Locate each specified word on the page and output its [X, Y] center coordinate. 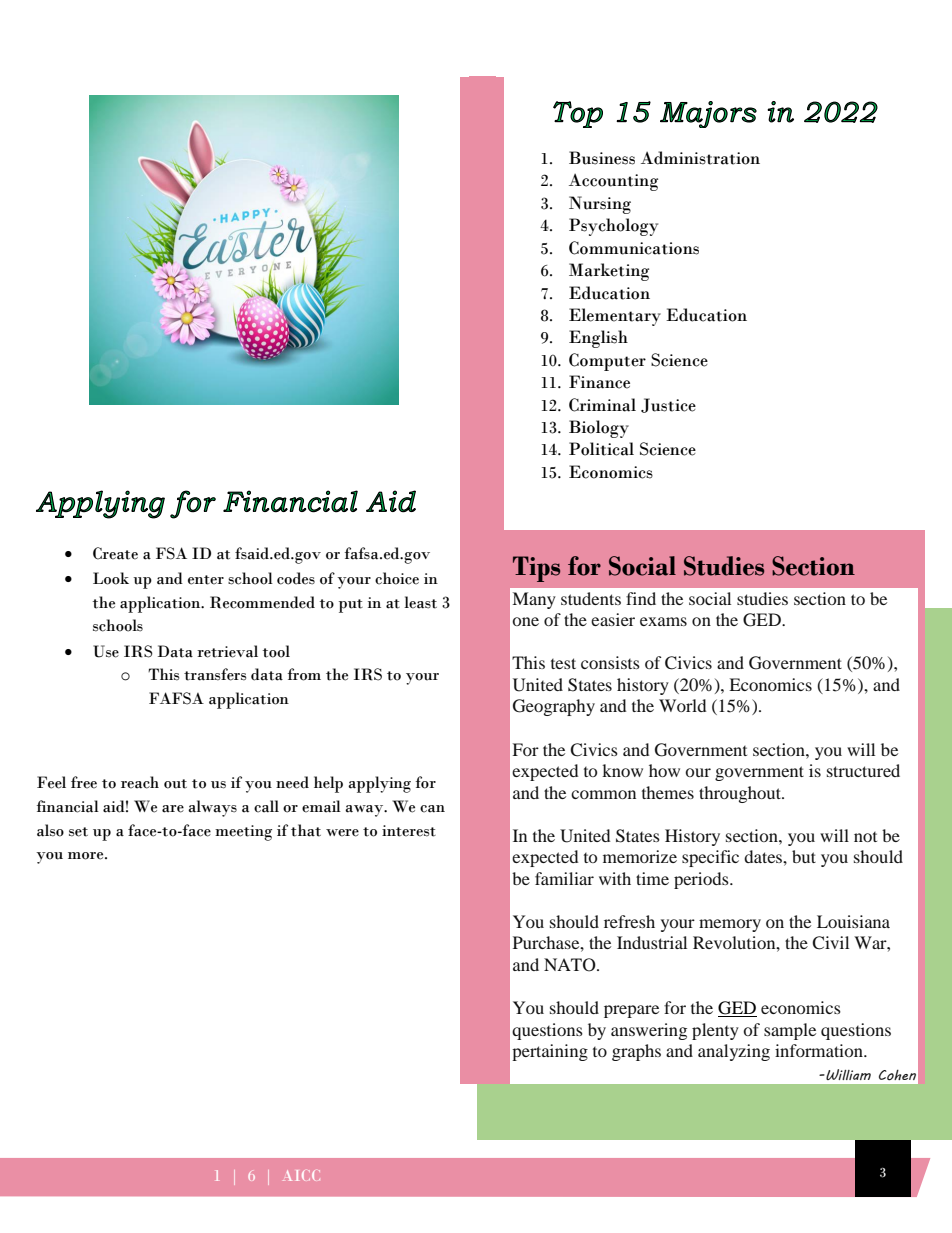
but [804, 856]
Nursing [600, 205]
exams [663, 621]
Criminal [602, 405]
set [78, 832]
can [432, 809]
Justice [668, 405]
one [525, 621]
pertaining [550, 1052]
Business [602, 158]
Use [106, 651]
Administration [700, 158]
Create [115, 553]
